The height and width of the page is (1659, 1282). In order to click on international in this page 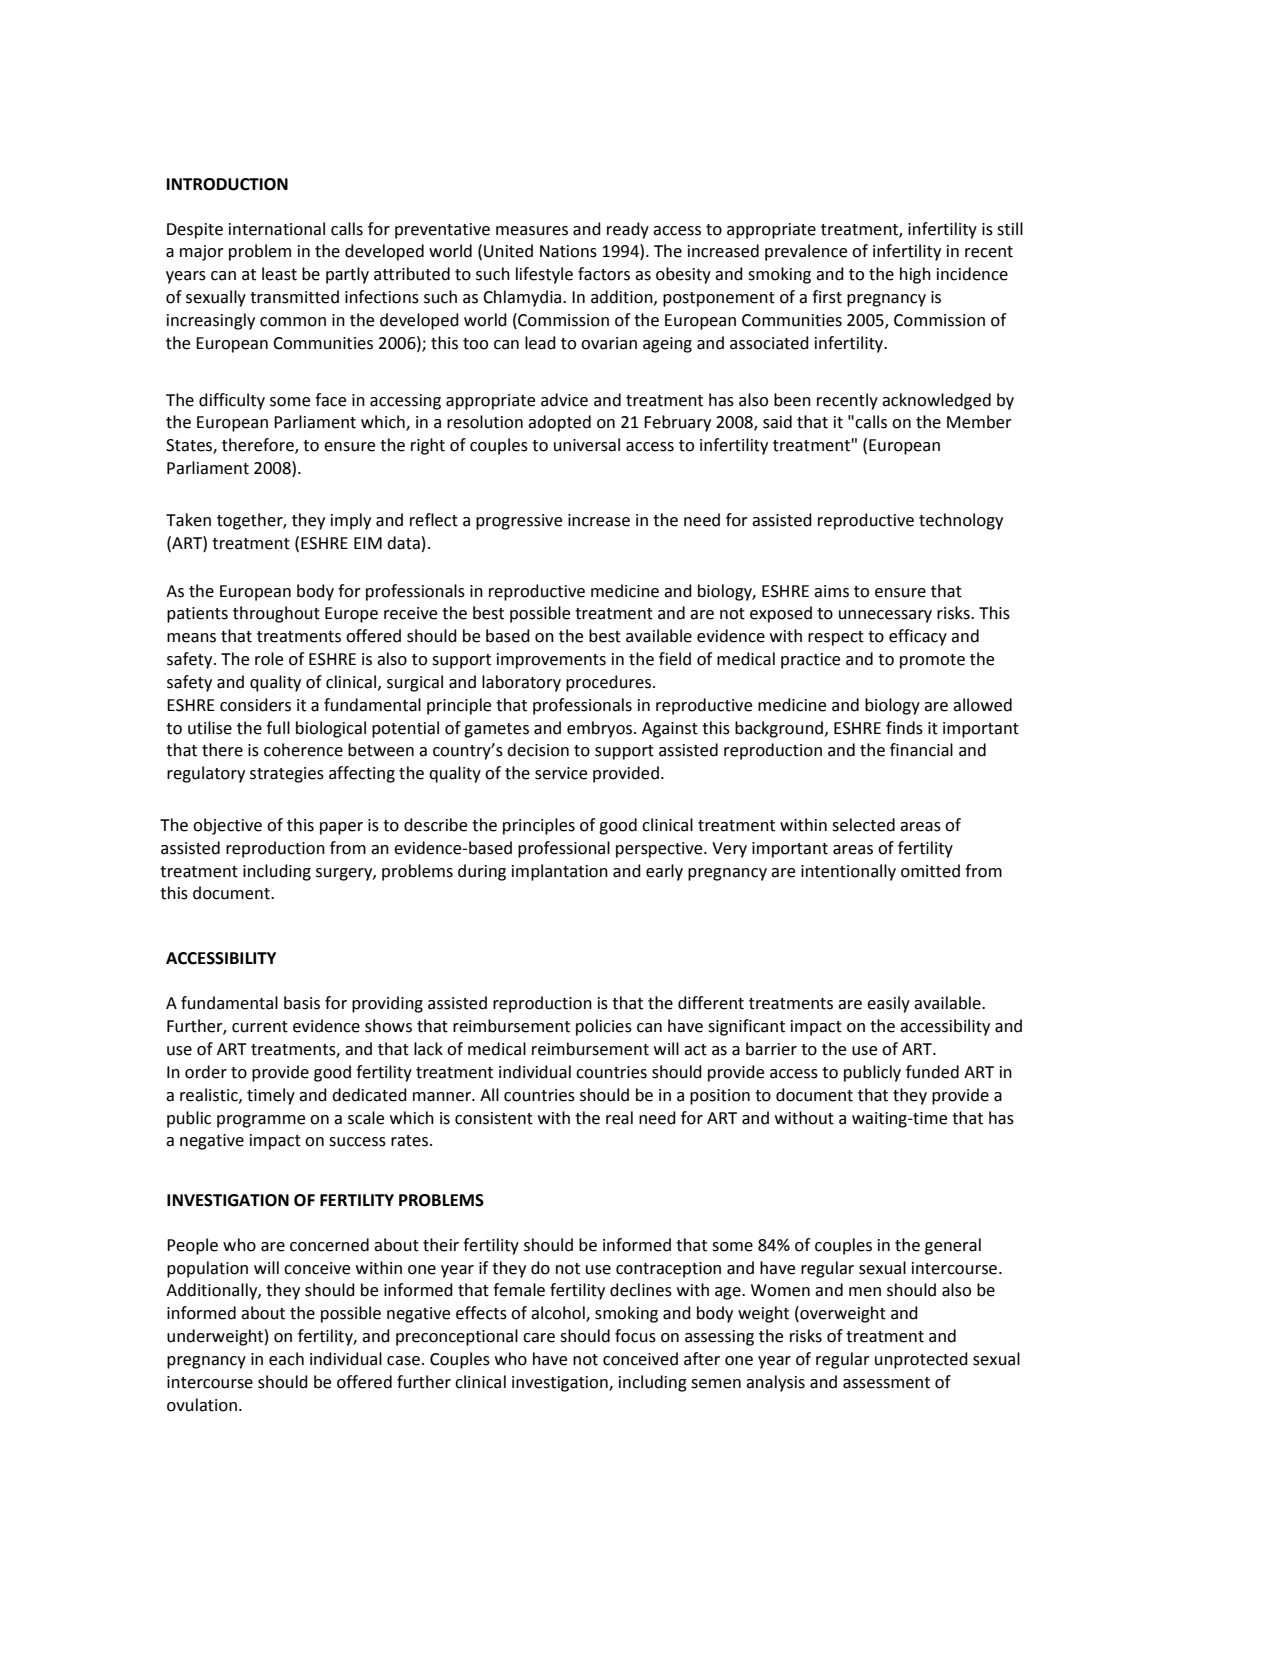, I will do `click(277, 229)`.
